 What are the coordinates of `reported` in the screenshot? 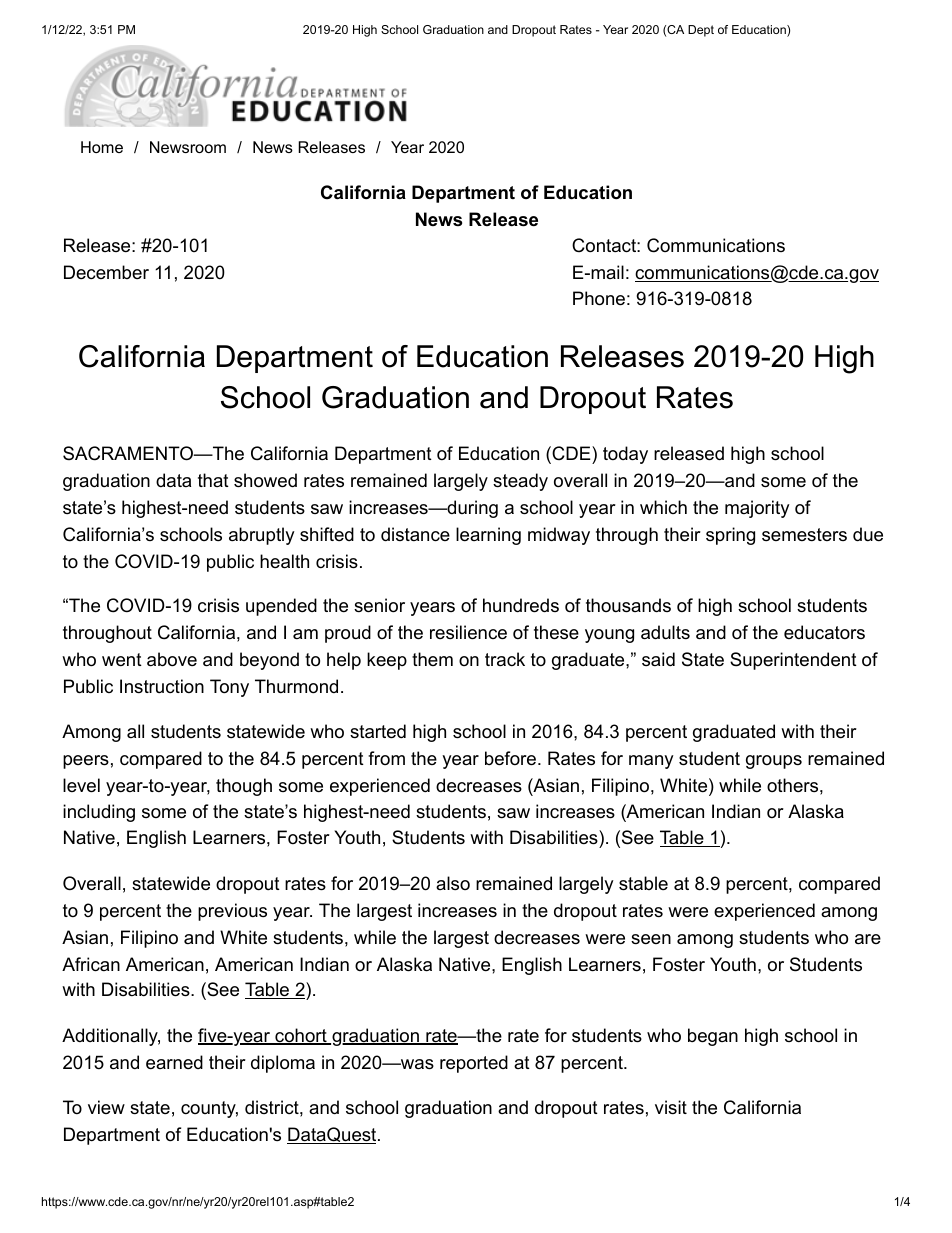 It's located at (474, 1064).
